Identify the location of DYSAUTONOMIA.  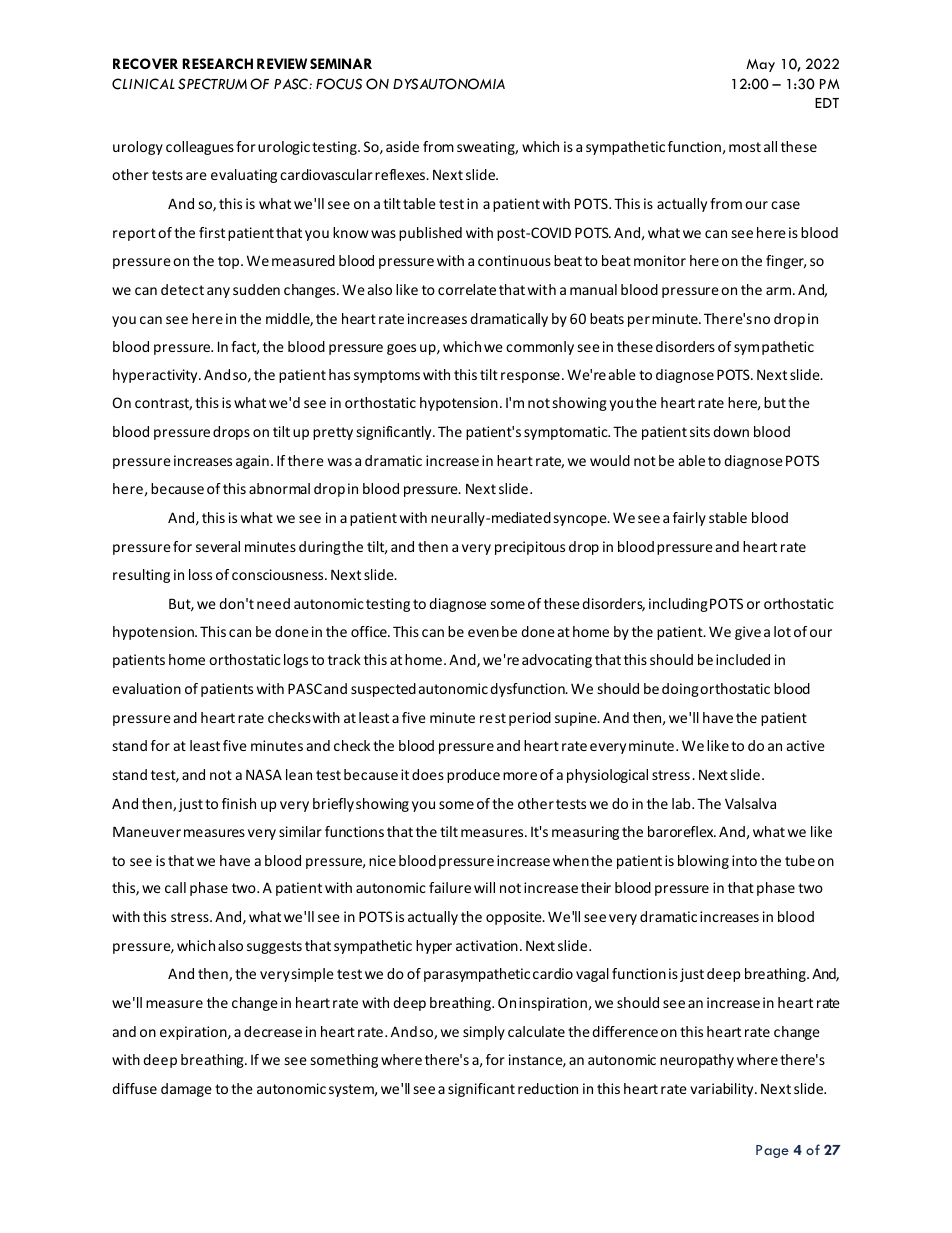
(449, 84).
